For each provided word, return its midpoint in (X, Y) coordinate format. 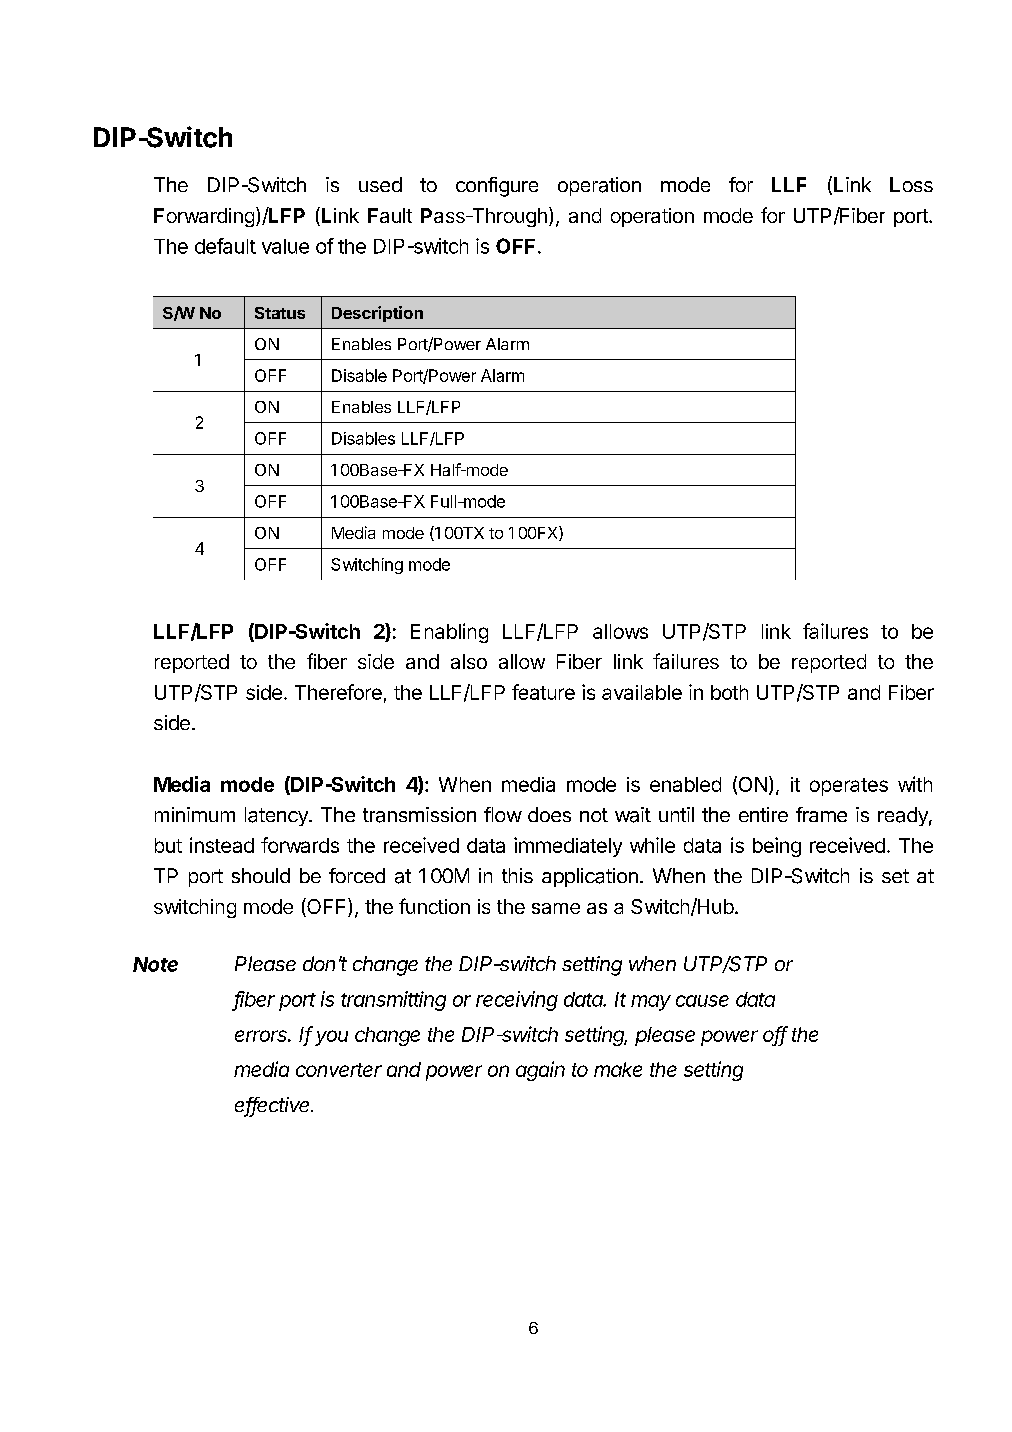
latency (277, 816)
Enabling (449, 633)
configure (497, 187)
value (285, 246)
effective (274, 1106)
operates (849, 787)
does (549, 814)
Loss (911, 184)
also (469, 661)
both (729, 692)
